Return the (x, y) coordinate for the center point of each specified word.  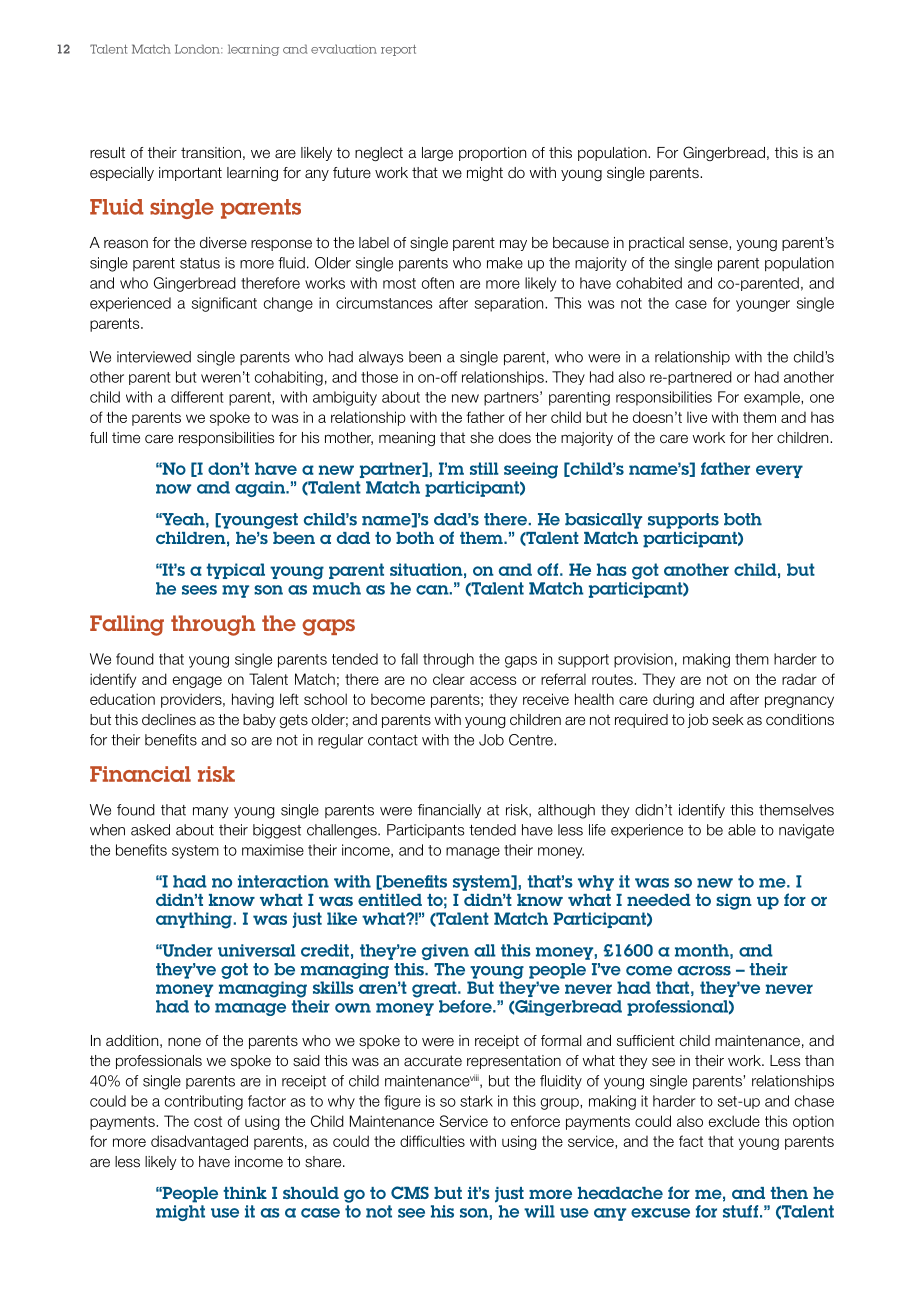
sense (709, 244)
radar (799, 679)
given (445, 952)
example (773, 398)
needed (659, 900)
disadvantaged (199, 1142)
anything (195, 920)
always (381, 358)
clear (449, 679)
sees (199, 590)
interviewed (154, 357)
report (398, 50)
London (198, 49)
